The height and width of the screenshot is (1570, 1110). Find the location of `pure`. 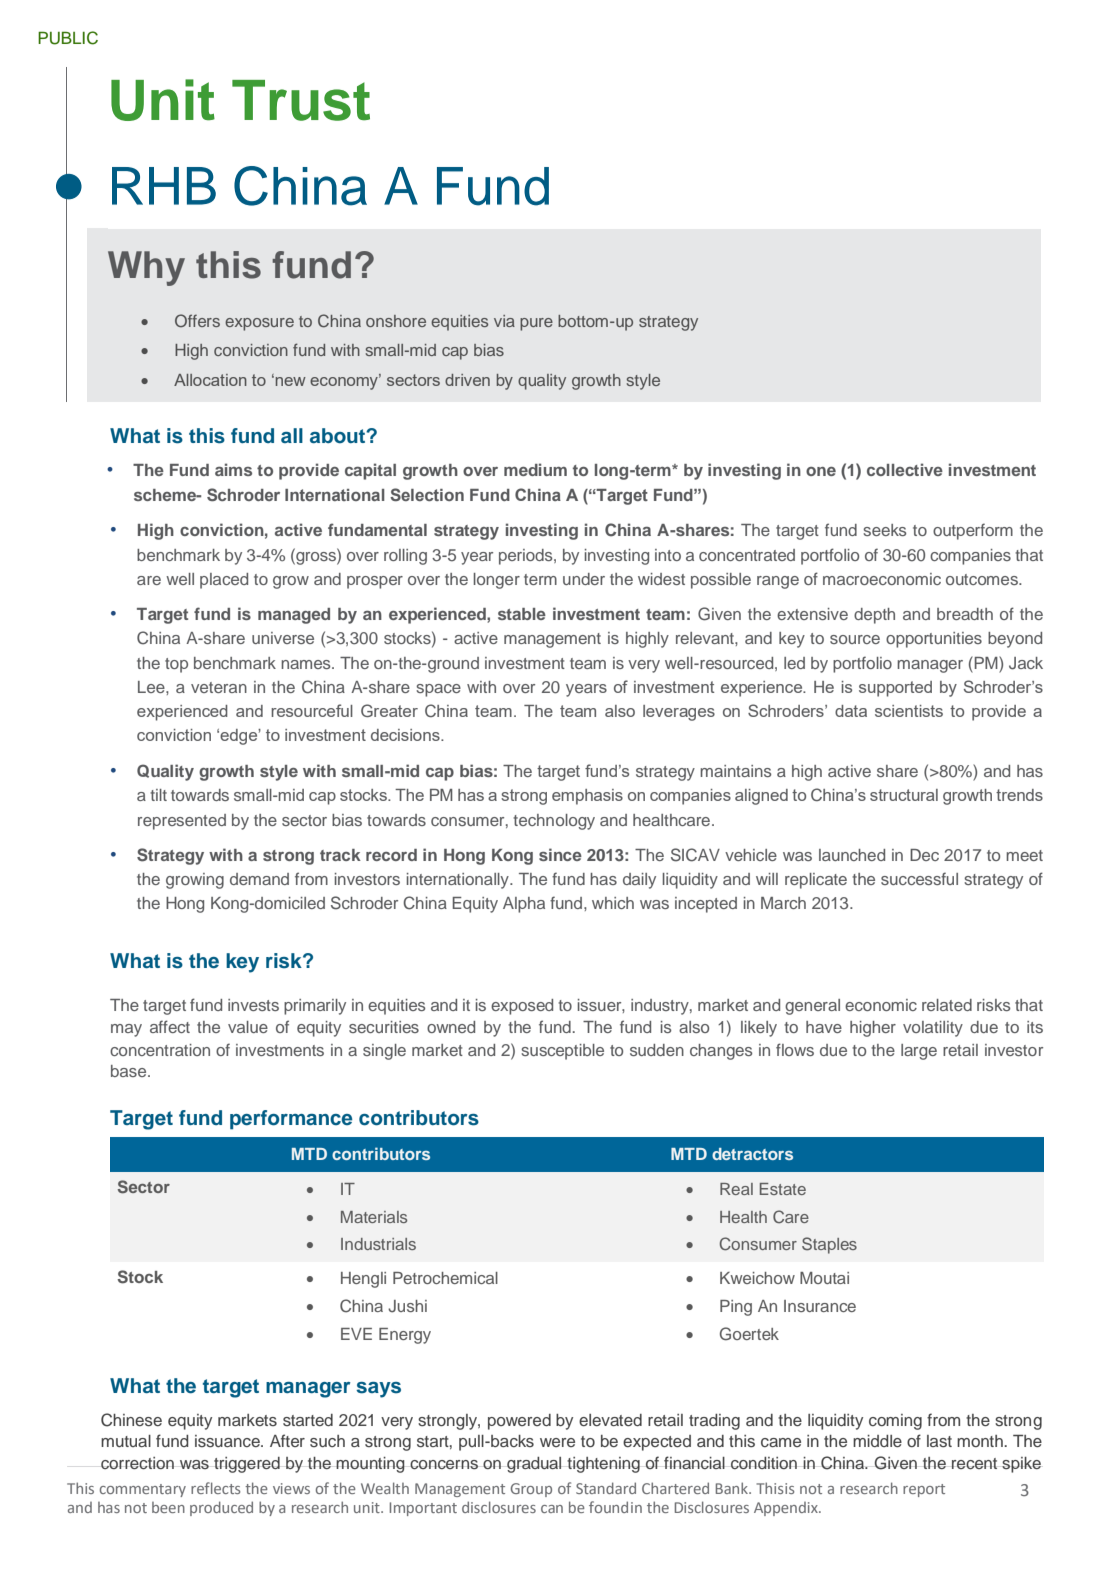

pure is located at coordinates (536, 324).
